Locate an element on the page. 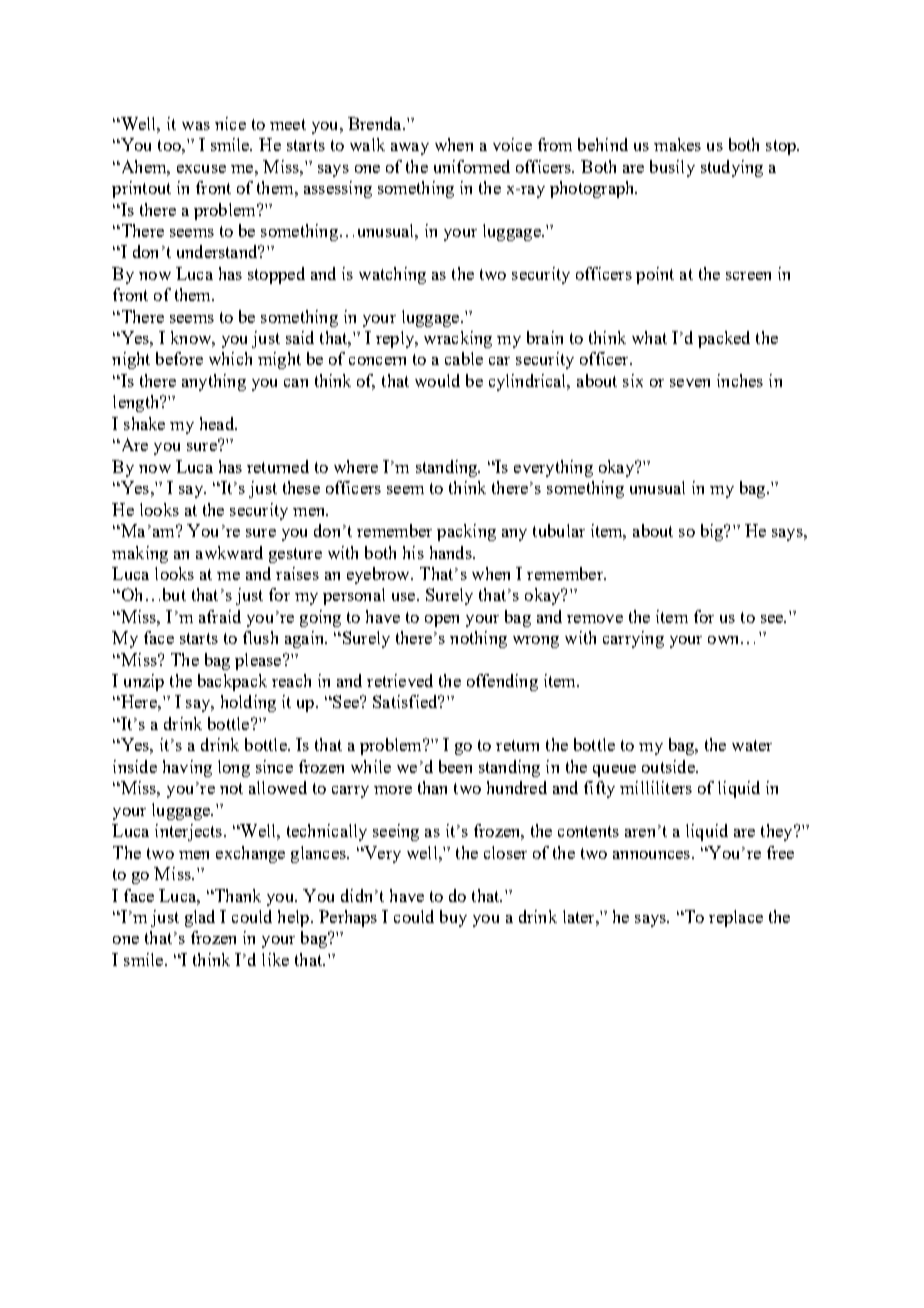  excuse is located at coordinates (201, 169).
